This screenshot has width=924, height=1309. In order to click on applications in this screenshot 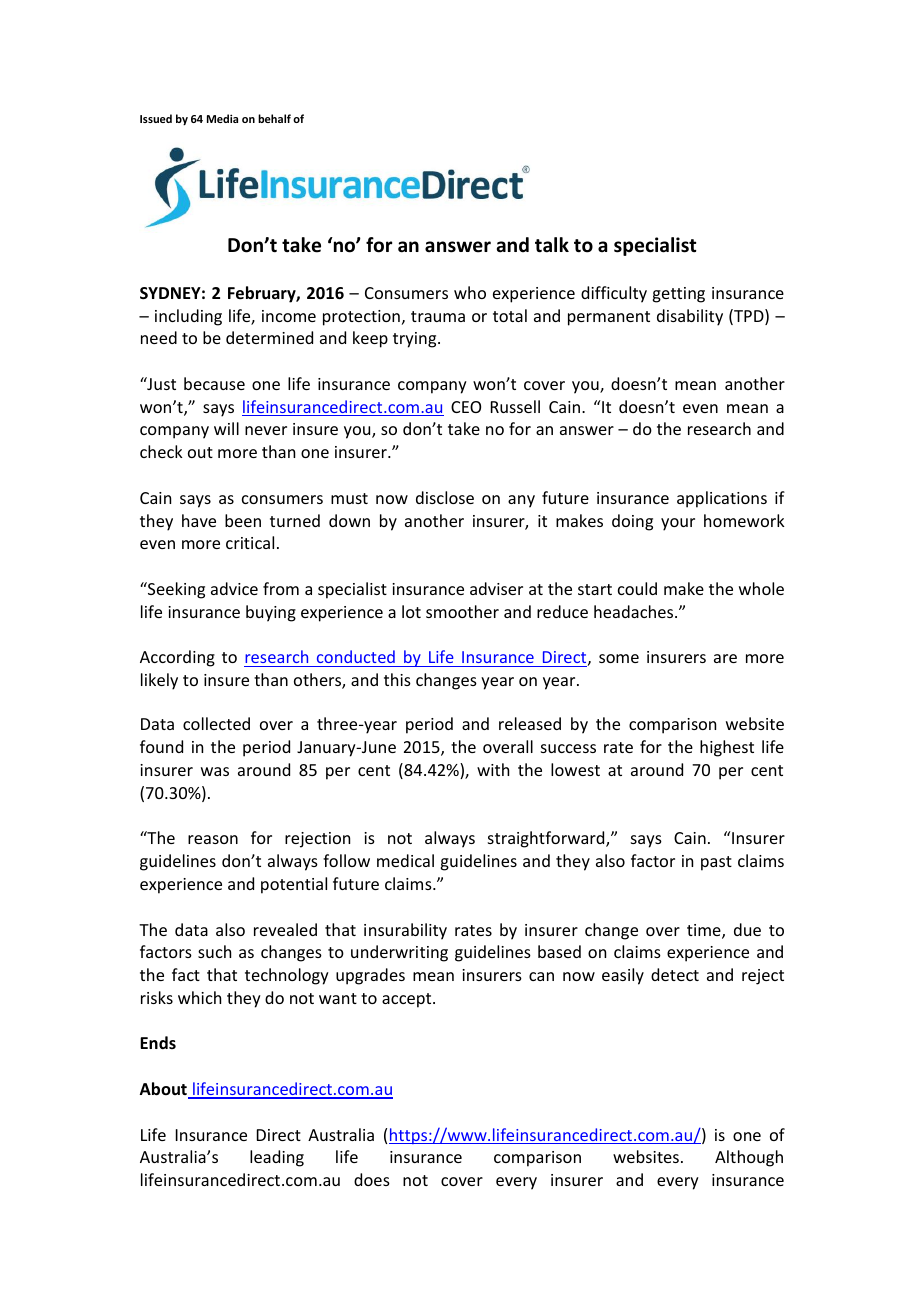, I will do `click(722, 499)`.
